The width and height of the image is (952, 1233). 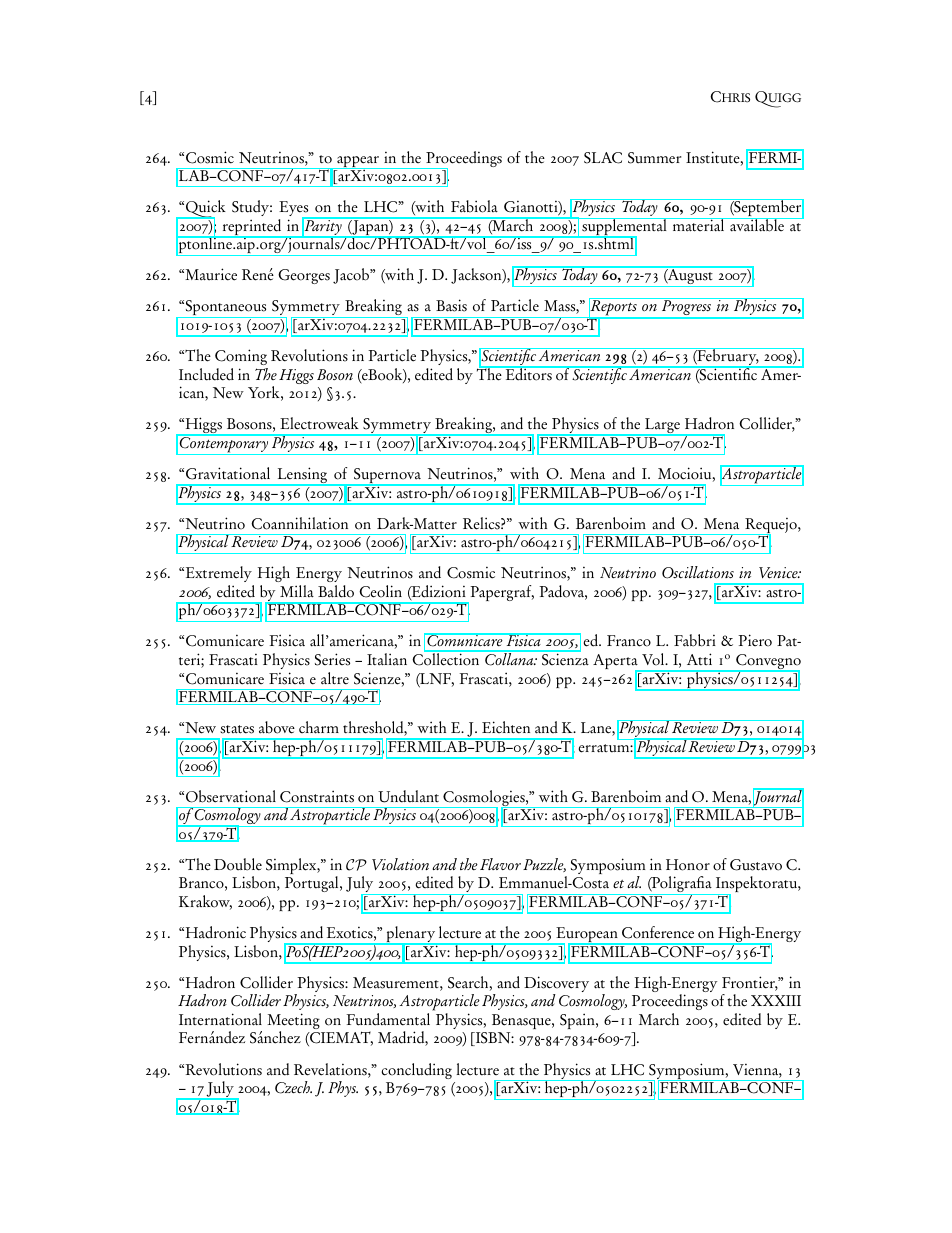 I want to click on Flavor, so click(x=500, y=864).
